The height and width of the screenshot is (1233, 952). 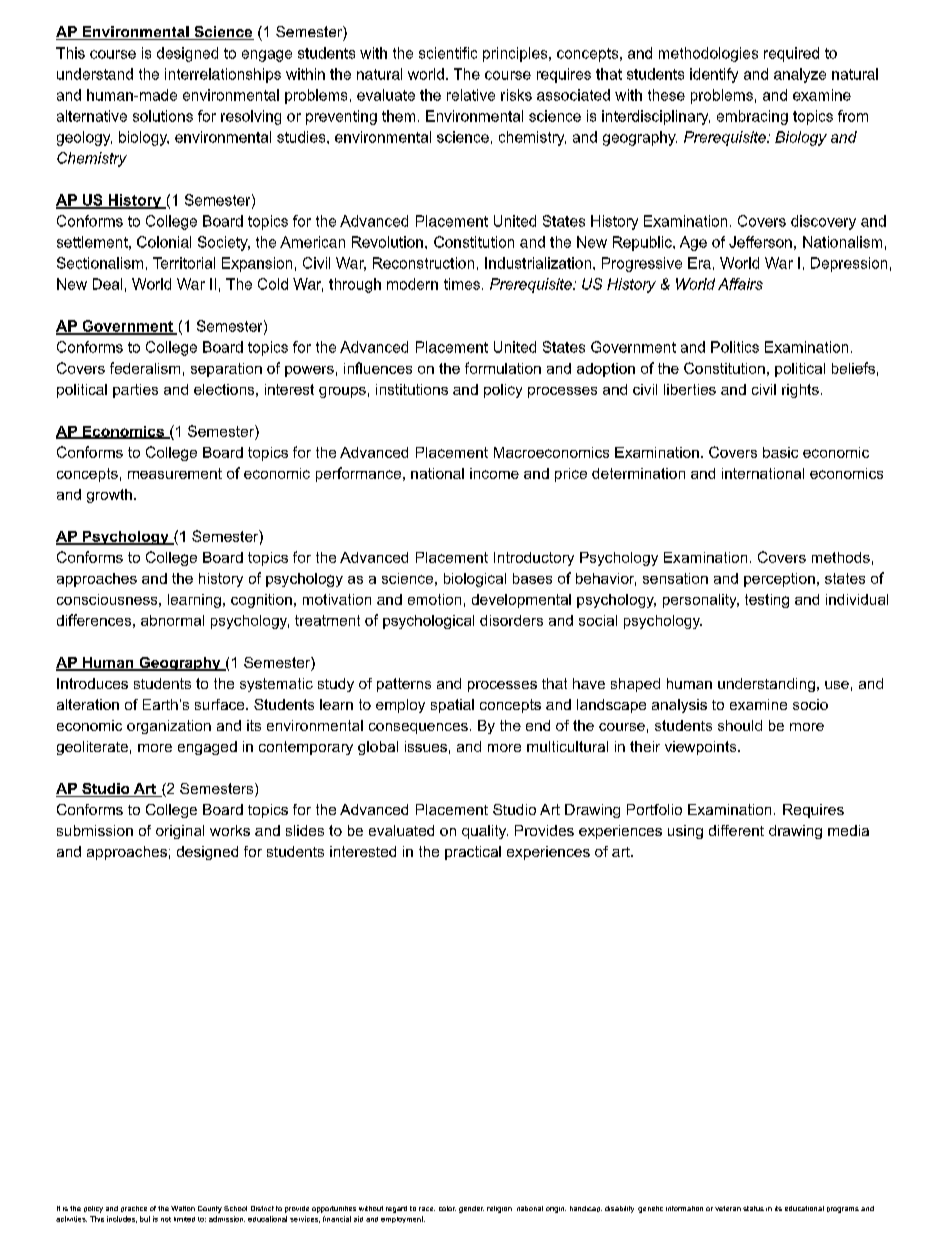 I want to click on analyze, so click(x=800, y=75).
